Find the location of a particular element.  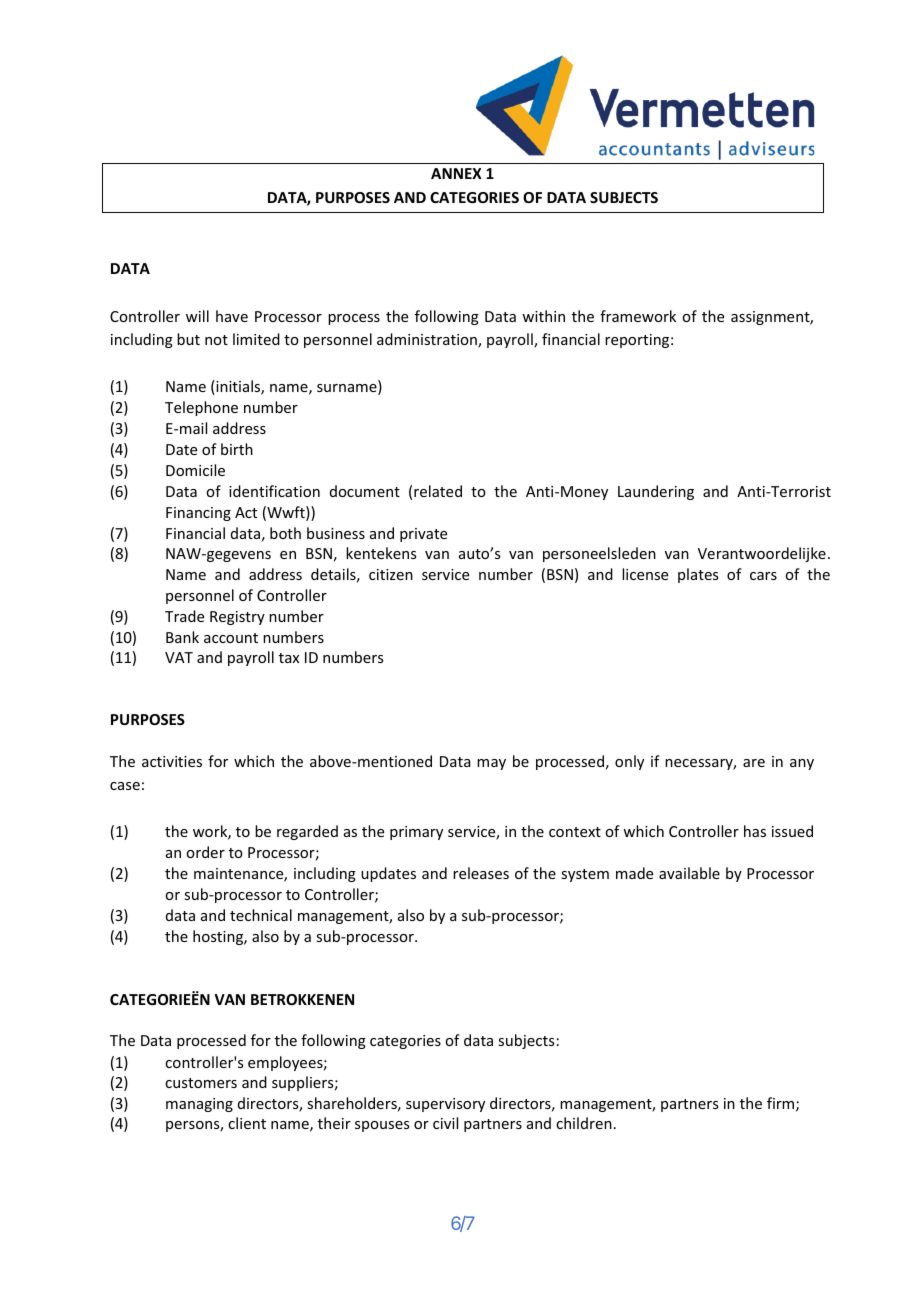

supervisory is located at coordinates (445, 1105).
